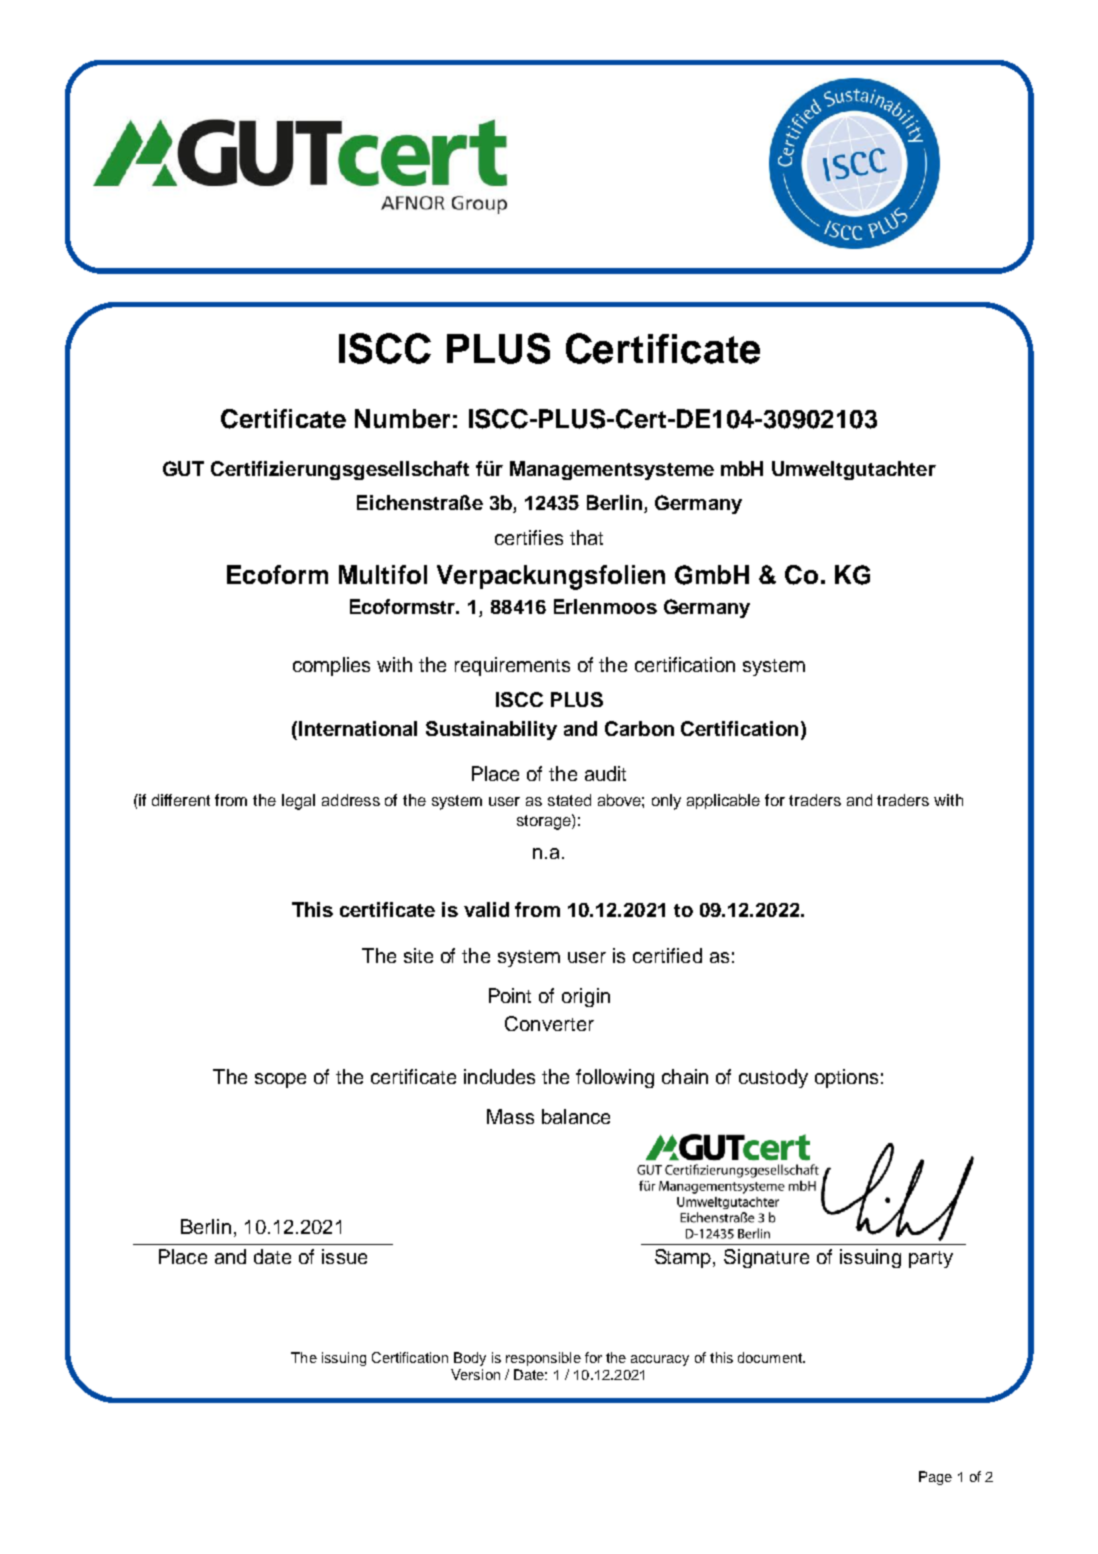  Describe the element at coordinates (569, 800) in the screenshot. I see `stated` at that location.
